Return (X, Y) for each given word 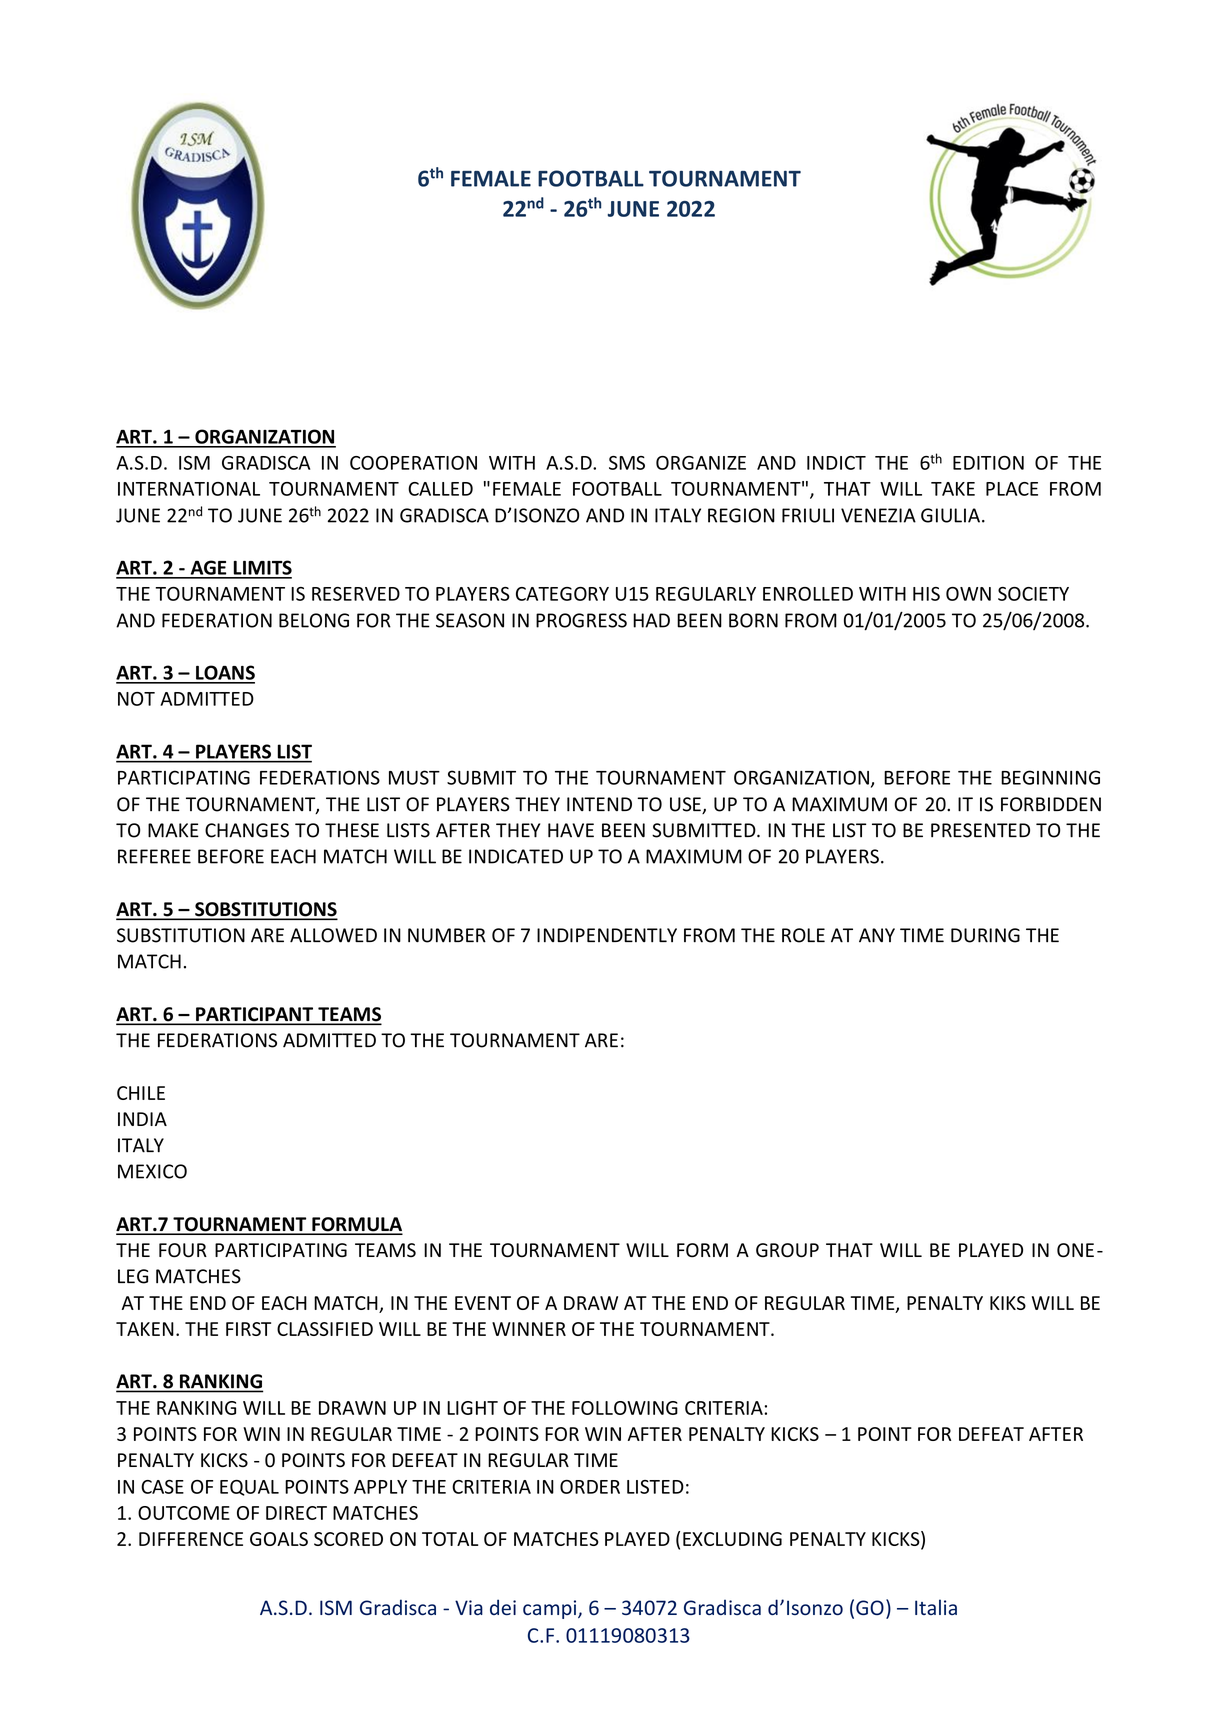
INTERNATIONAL (189, 489)
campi (551, 1609)
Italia (936, 1607)
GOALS (279, 1539)
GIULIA (950, 515)
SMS (627, 463)
